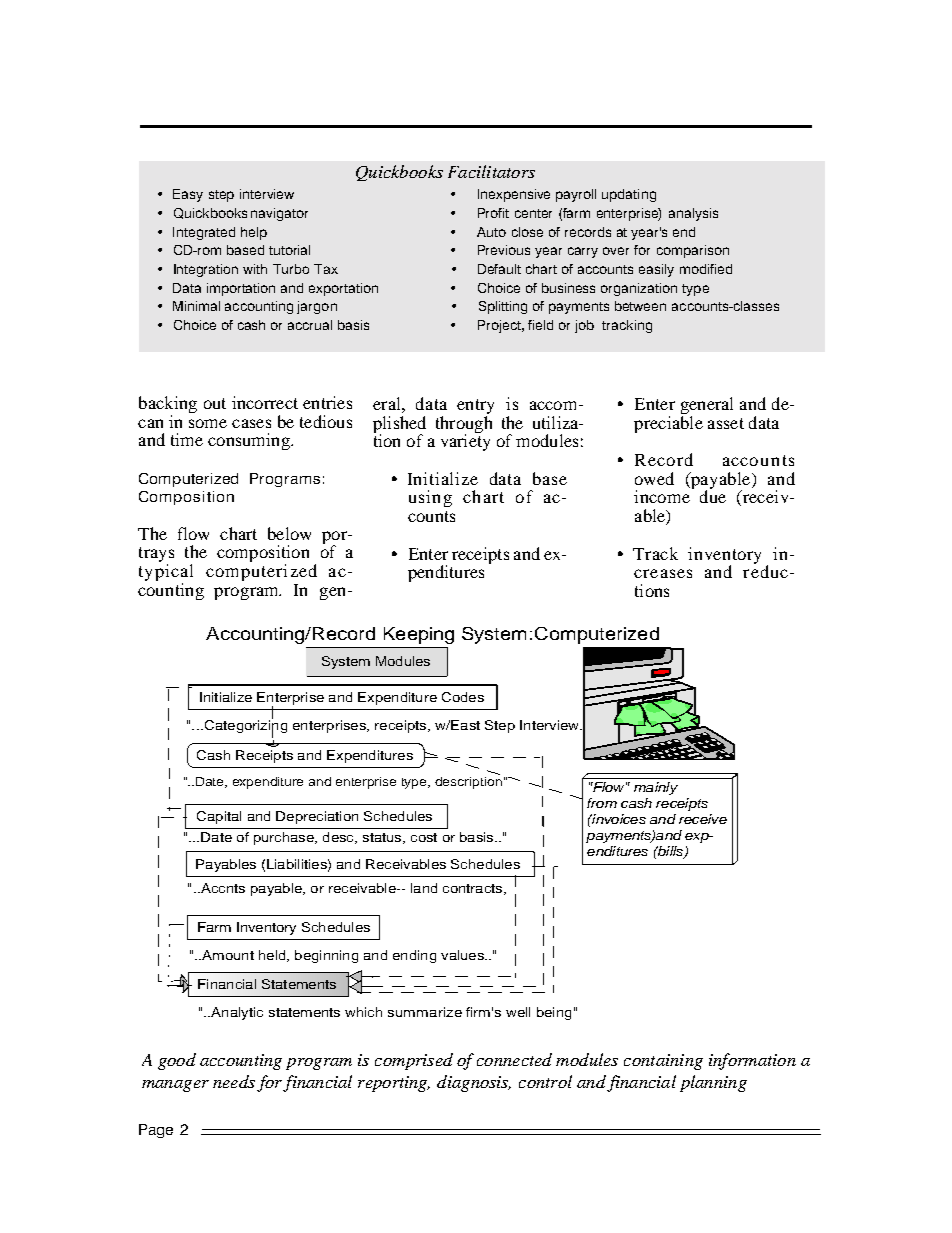 Image resolution: width=952 pixels, height=1233 pixels. I want to click on Categorizing, so click(244, 727).
